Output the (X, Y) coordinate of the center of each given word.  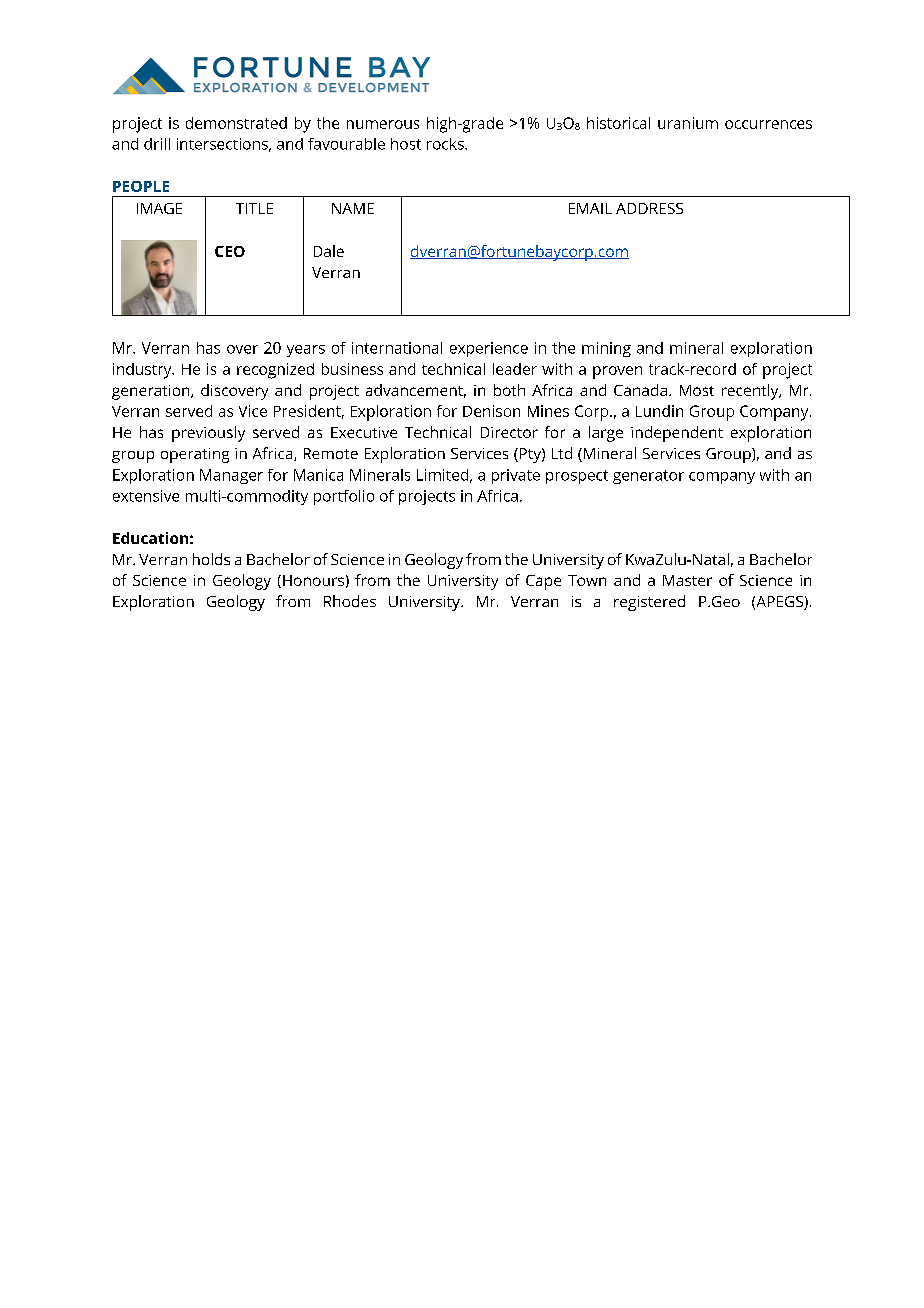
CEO (230, 251)
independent (677, 434)
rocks (446, 144)
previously (208, 434)
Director (509, 432)
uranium (688, 123)
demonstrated (236, 123)
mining (606, 349)
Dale (329, 251)
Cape (543, 582)
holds (211, 559)
